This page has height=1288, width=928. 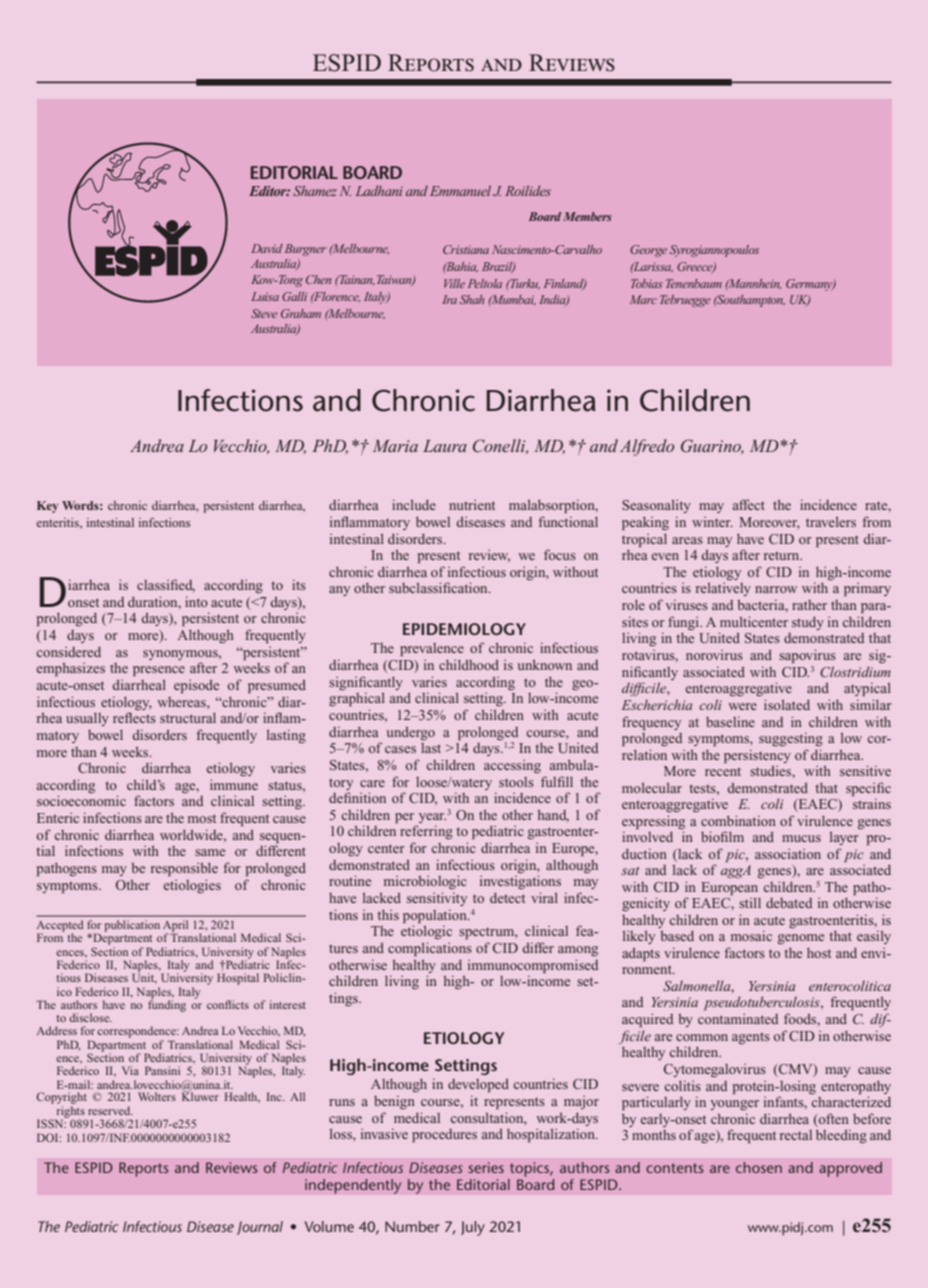 I want to click on Emmanuel, so click(x=460, y=190).
